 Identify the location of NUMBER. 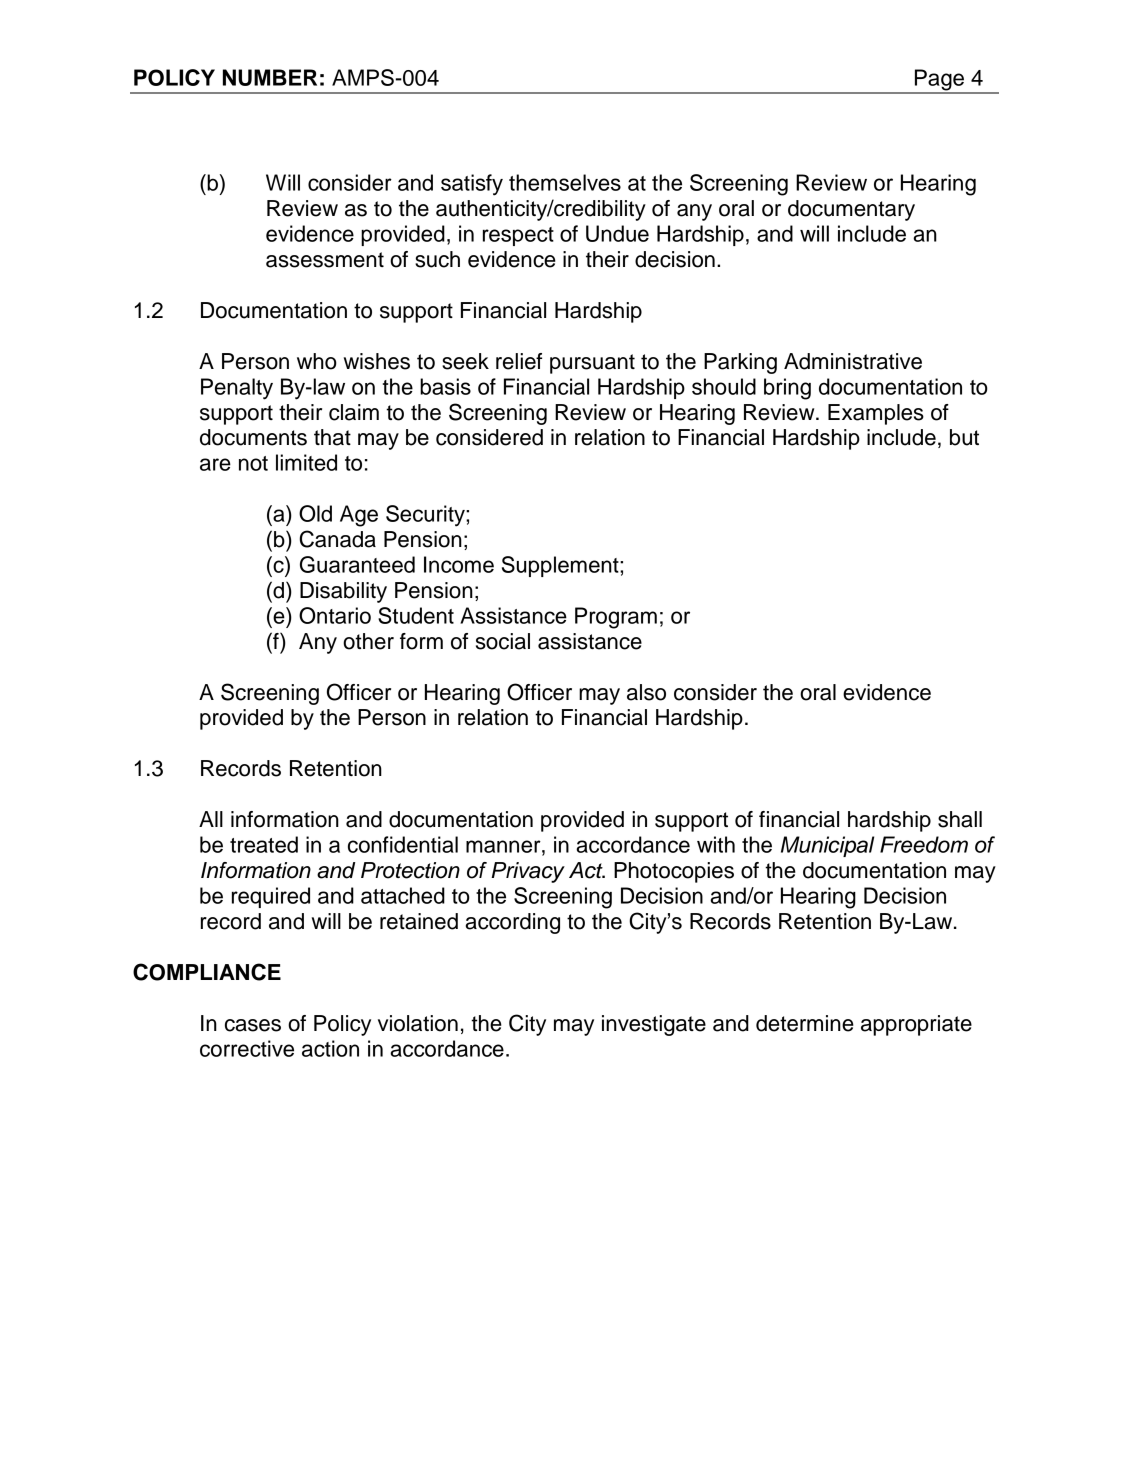
(270, 77).
